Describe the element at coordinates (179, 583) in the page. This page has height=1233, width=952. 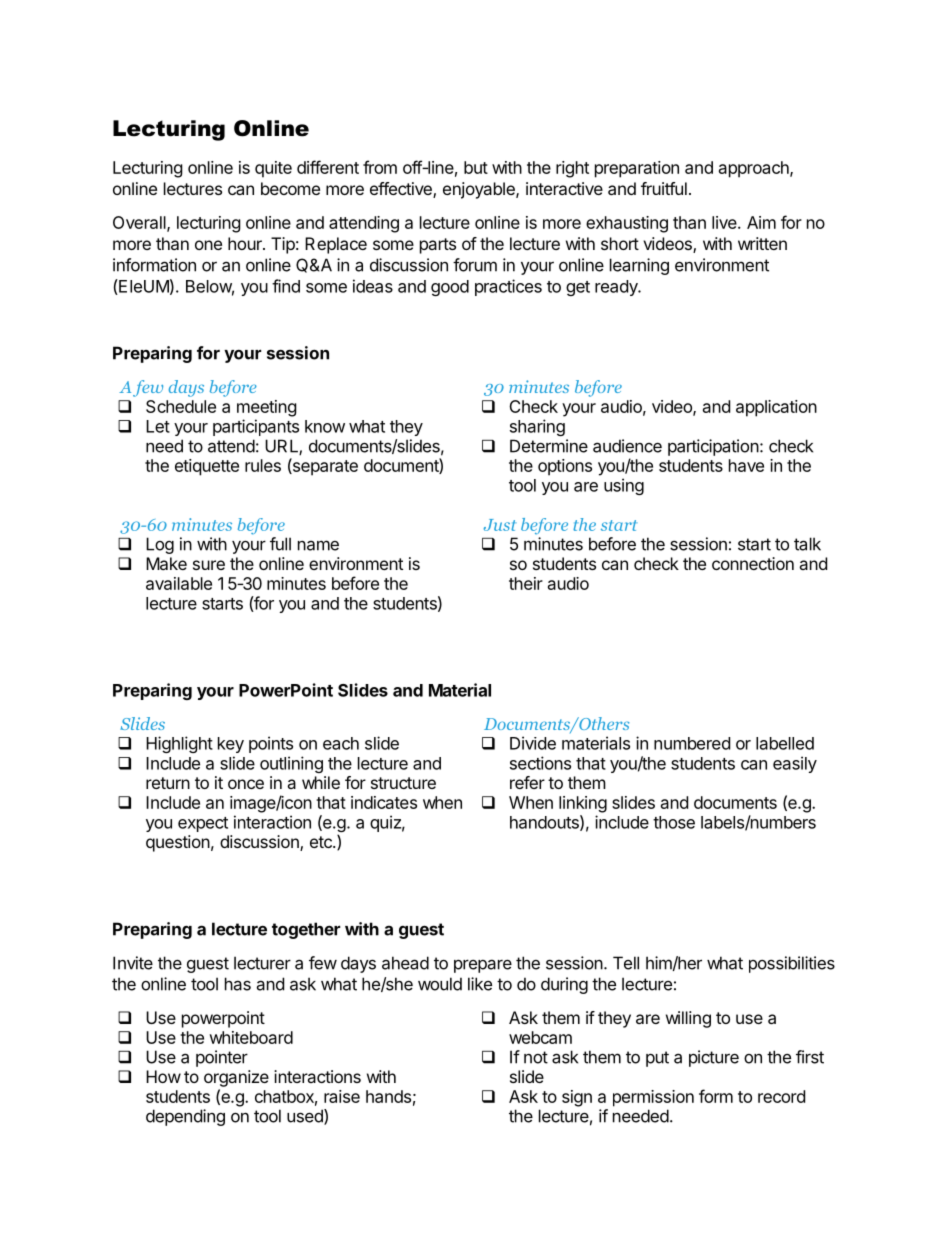
I see `available` at that location.
